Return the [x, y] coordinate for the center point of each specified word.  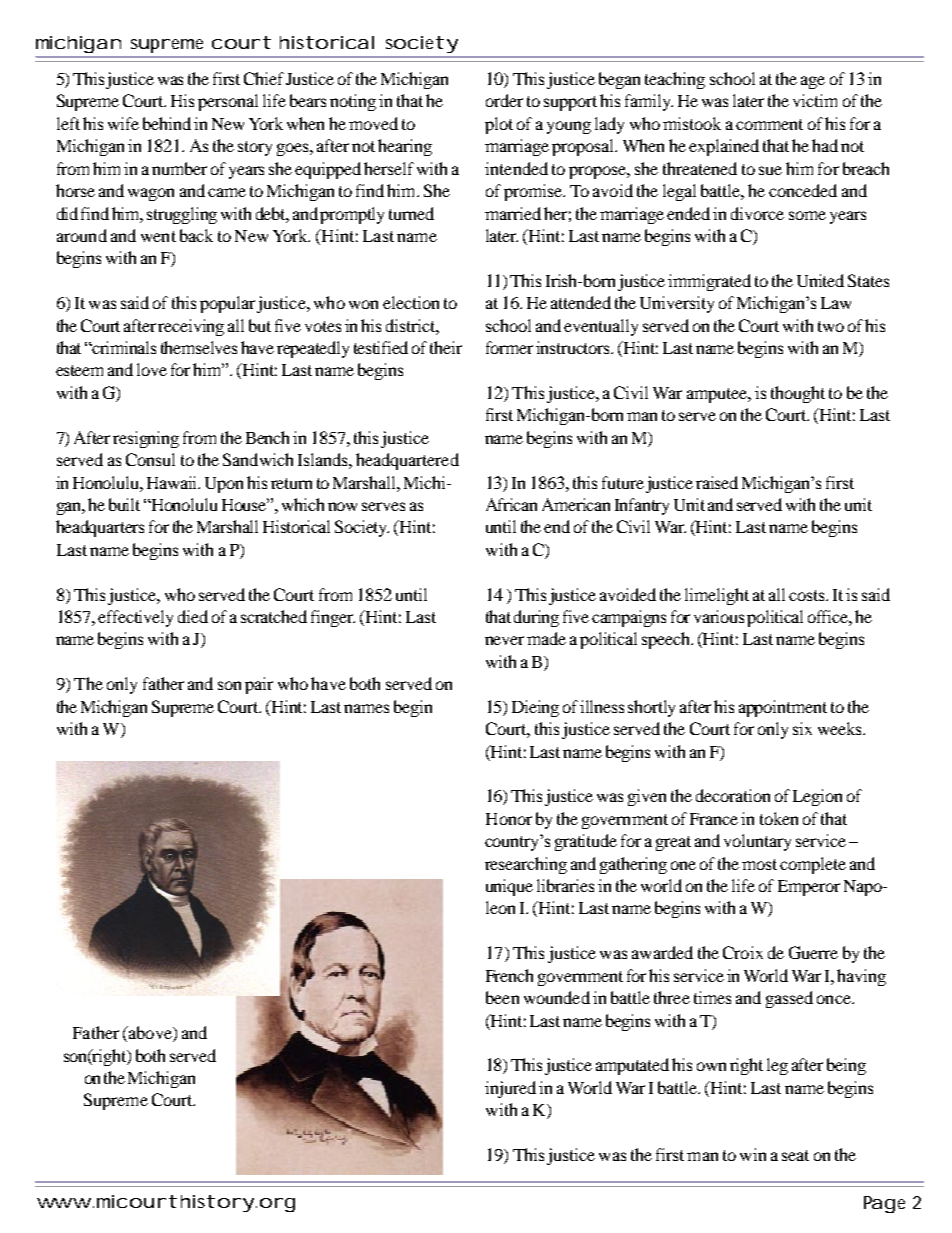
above [150, 1034]
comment [769, 124]
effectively [135, 618]
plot [499, 125]
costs [808, 595]
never [504, 640]
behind [167, 123]
